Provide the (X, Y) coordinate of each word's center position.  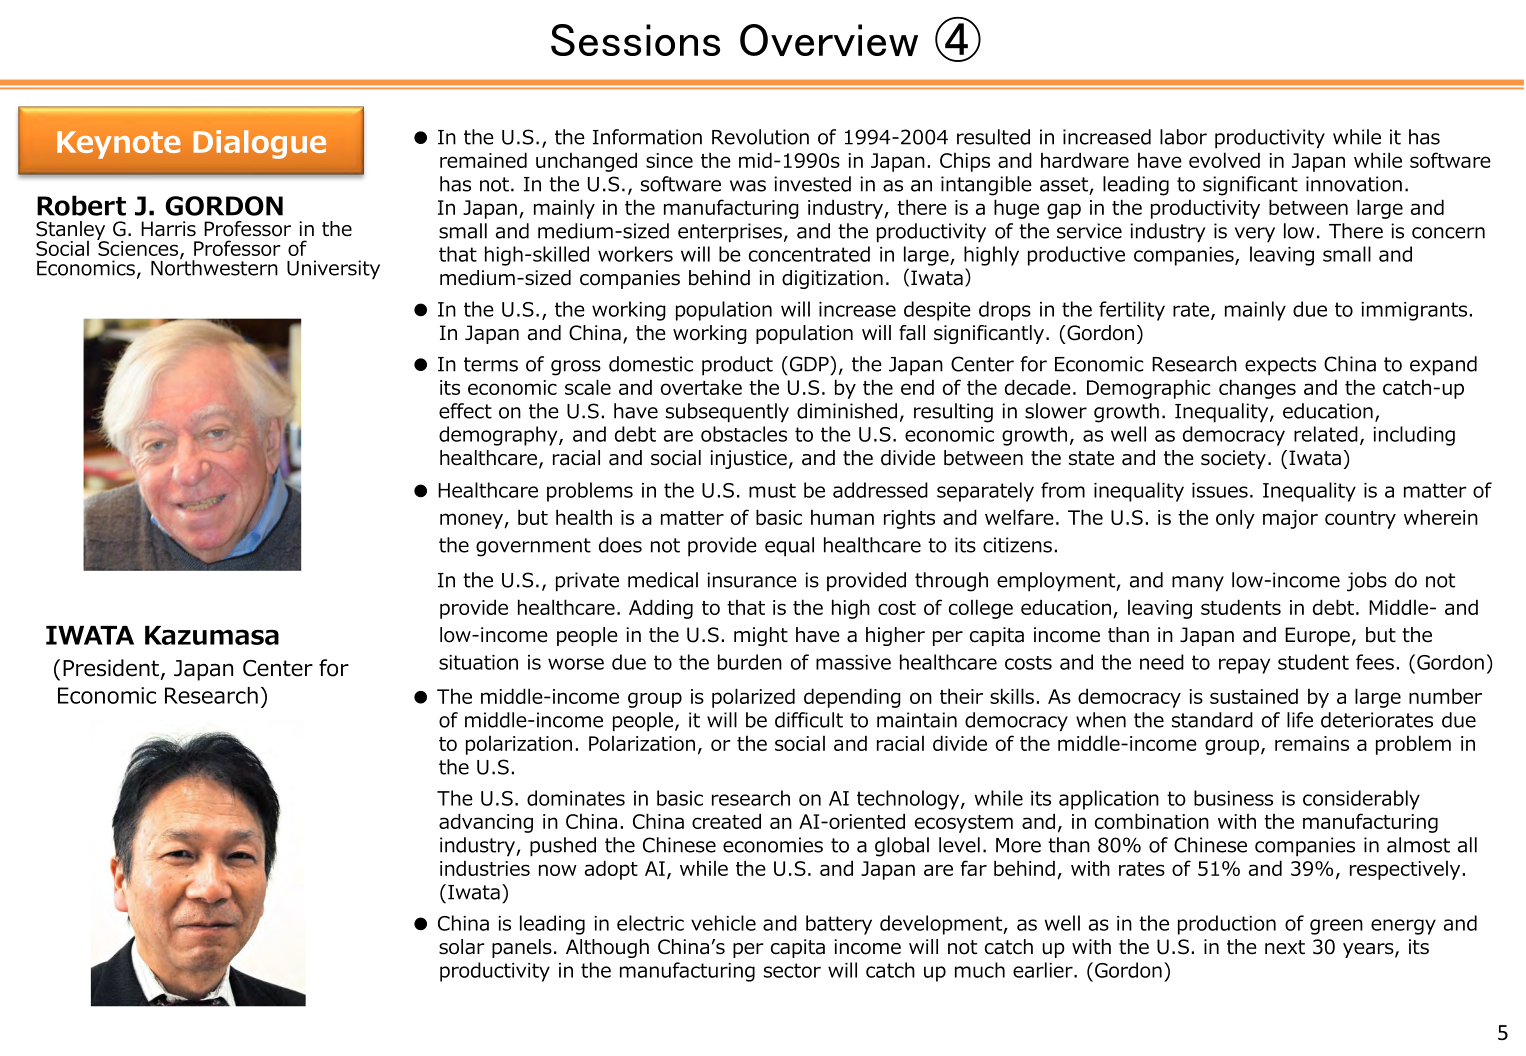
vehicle (723, 923)
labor (1183, 137)
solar (462, 947)
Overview (829, 40)
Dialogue (259, 144)
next (1285, 947)
